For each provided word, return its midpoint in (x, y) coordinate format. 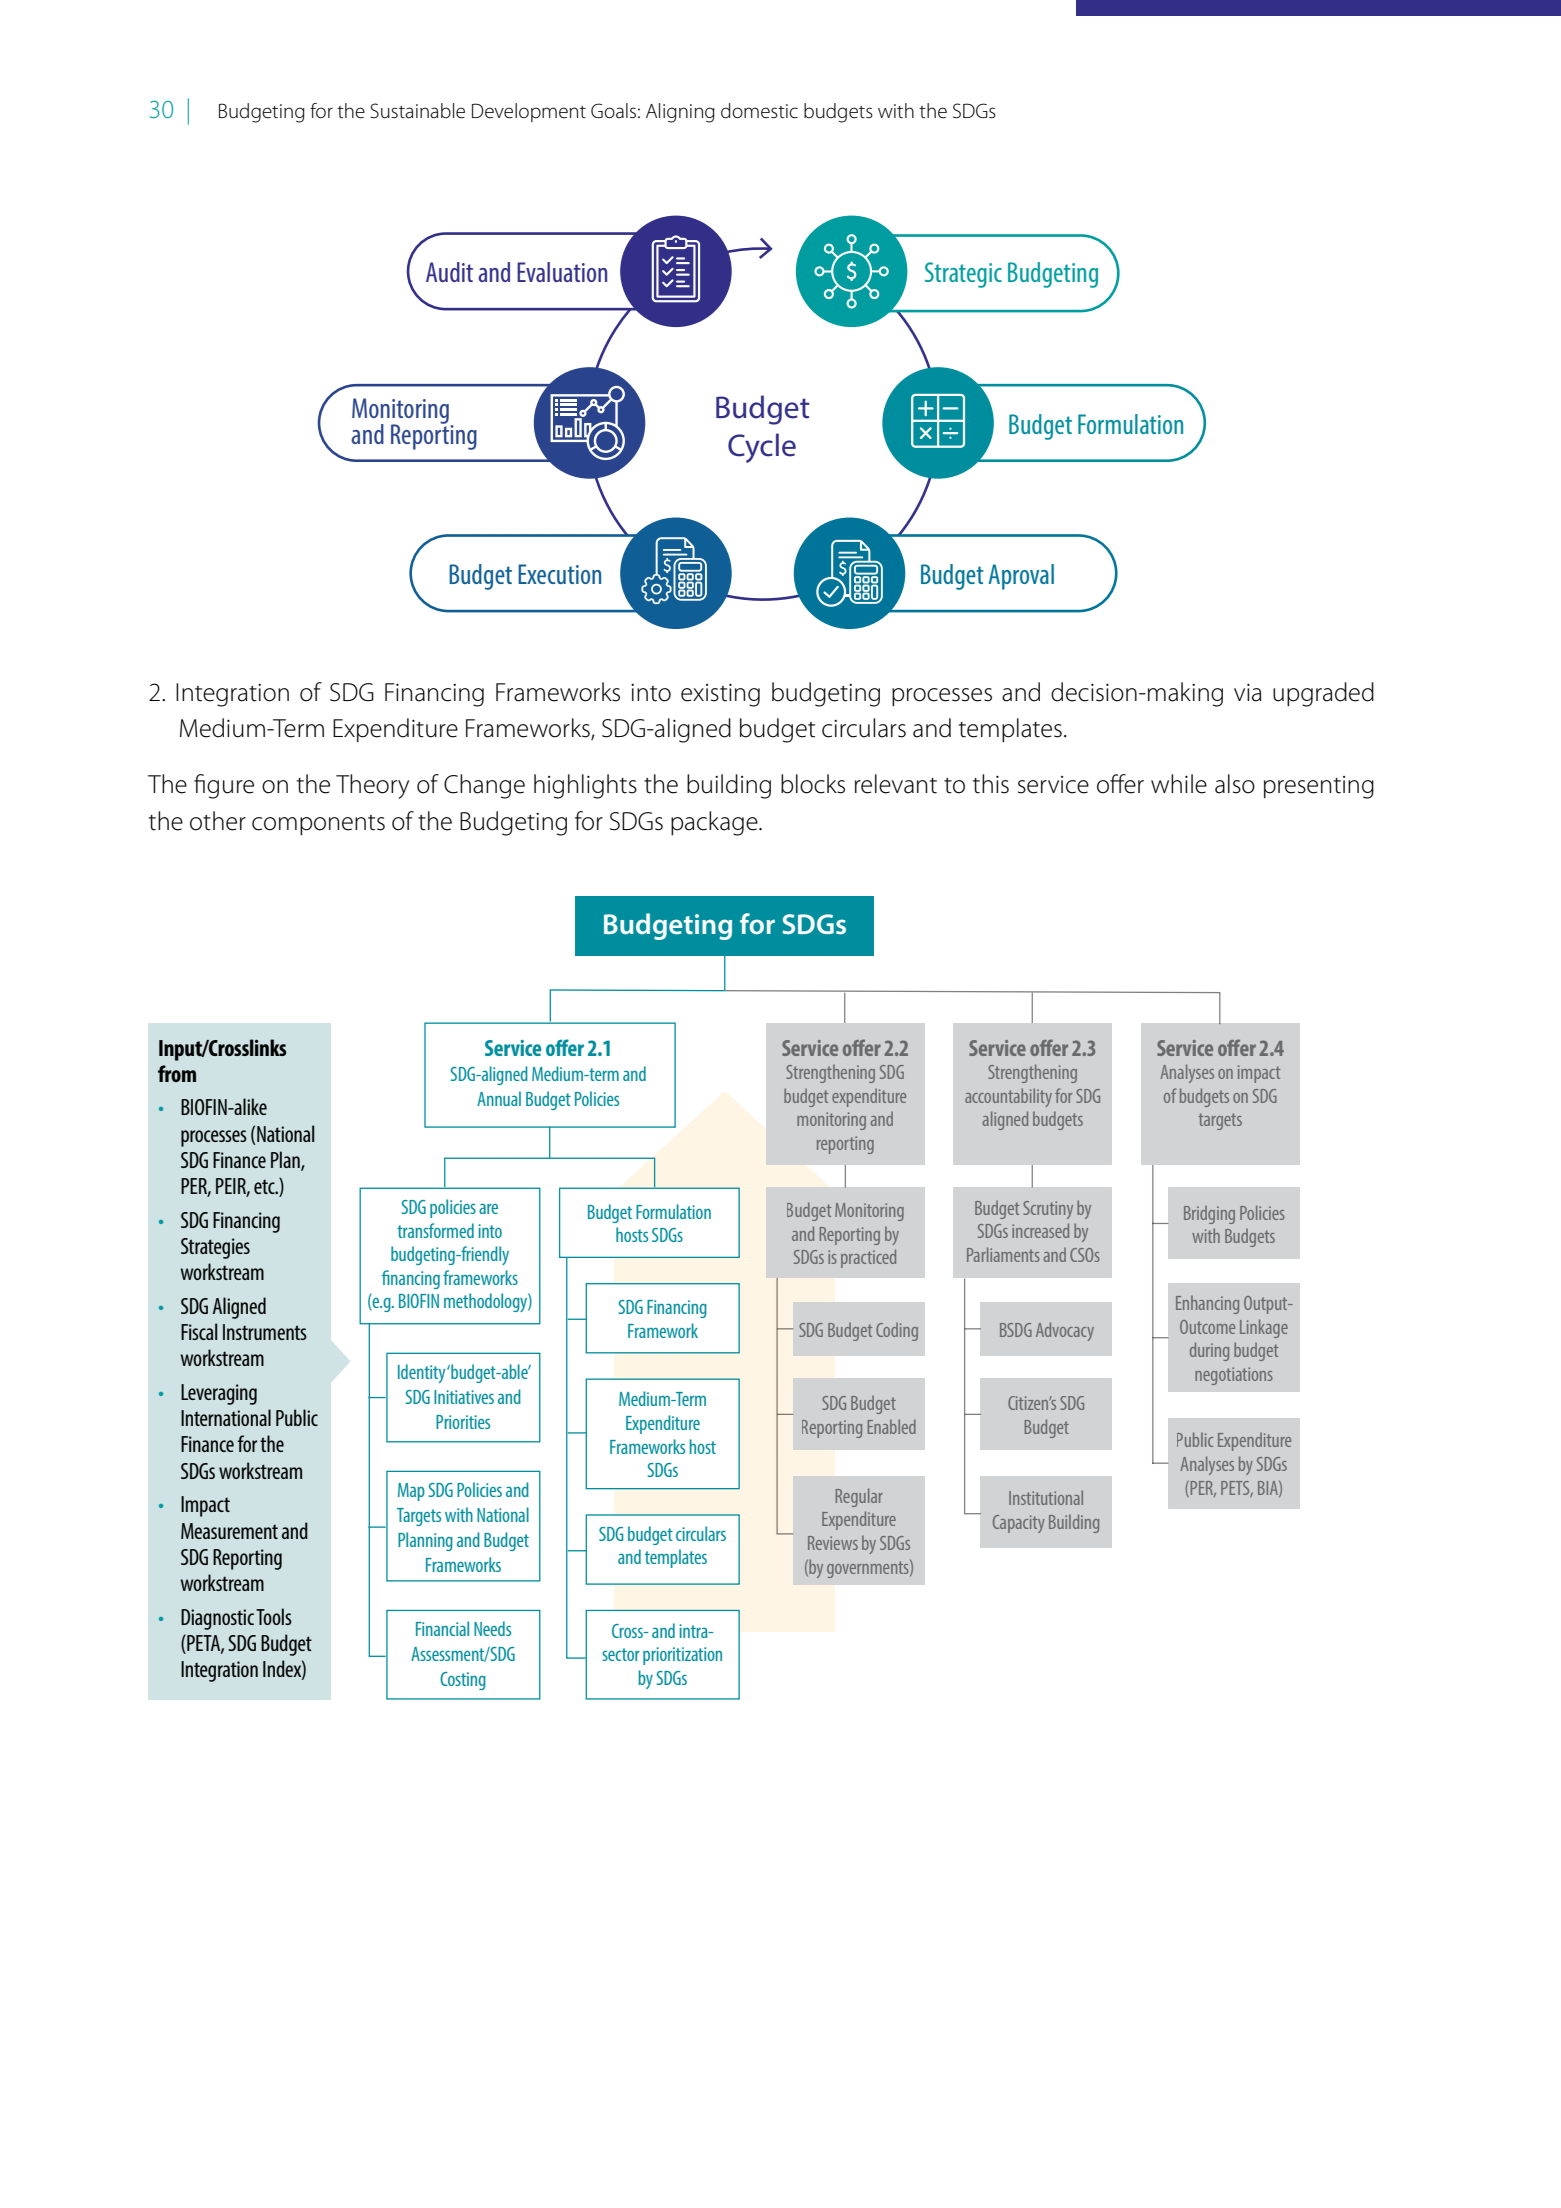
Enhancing (1207, 1305)
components (318, 825)
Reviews (833, 1543)
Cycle (762, 448)
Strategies (215, 1248)
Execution (559, 574)
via (1248, 692)
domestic (759, 111)
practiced (868, 1258)
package (715, 823)
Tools (274, 1616)
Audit (449, 272)
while (1179, 784)
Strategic (963, 275)
